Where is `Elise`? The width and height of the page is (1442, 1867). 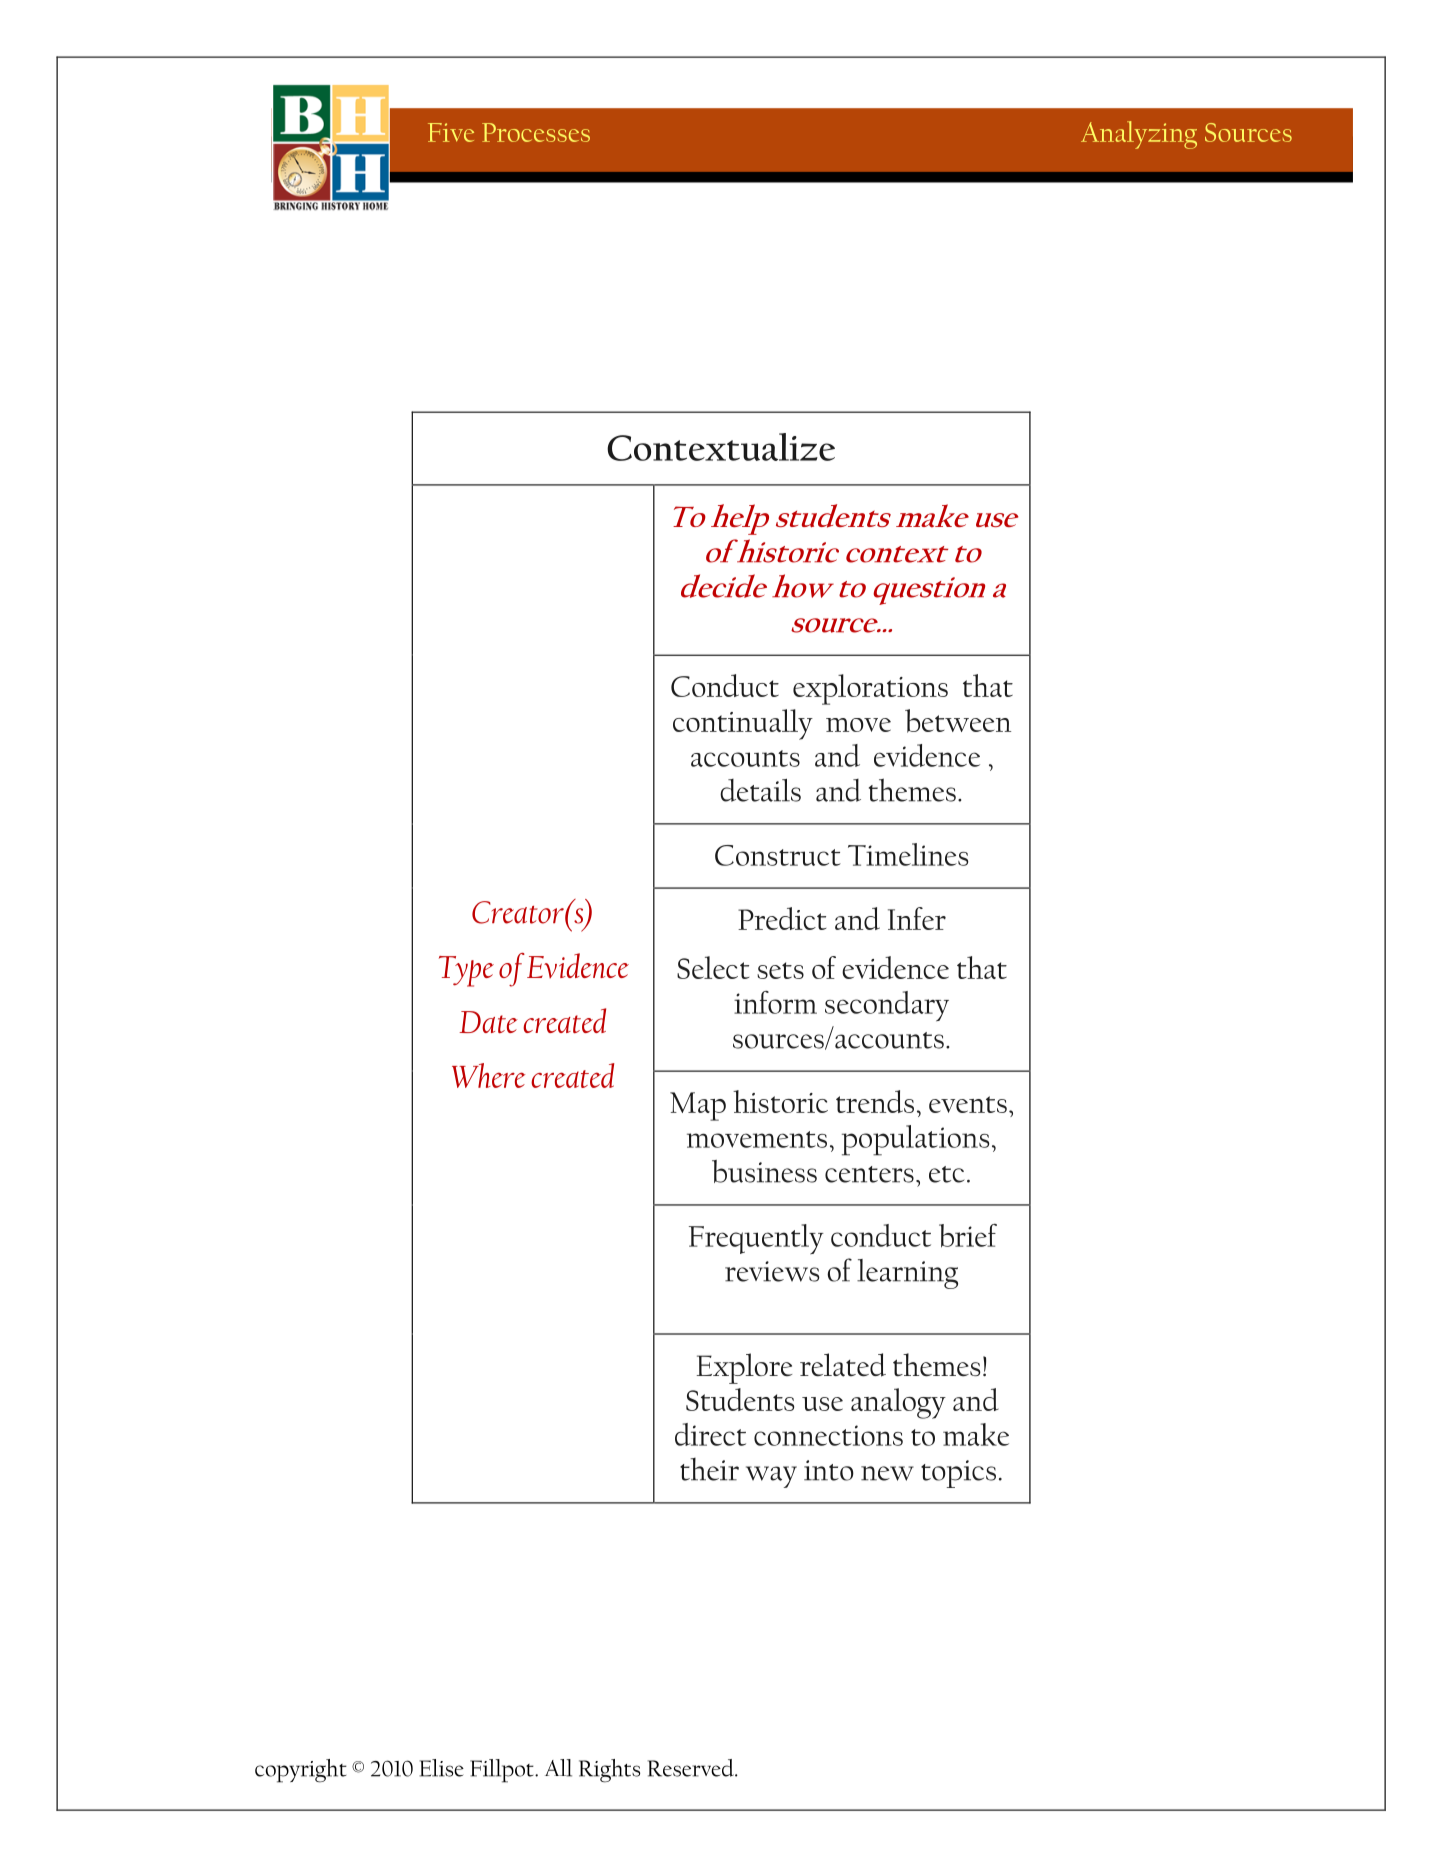 Elise is located at coordinates (441, 1768).
